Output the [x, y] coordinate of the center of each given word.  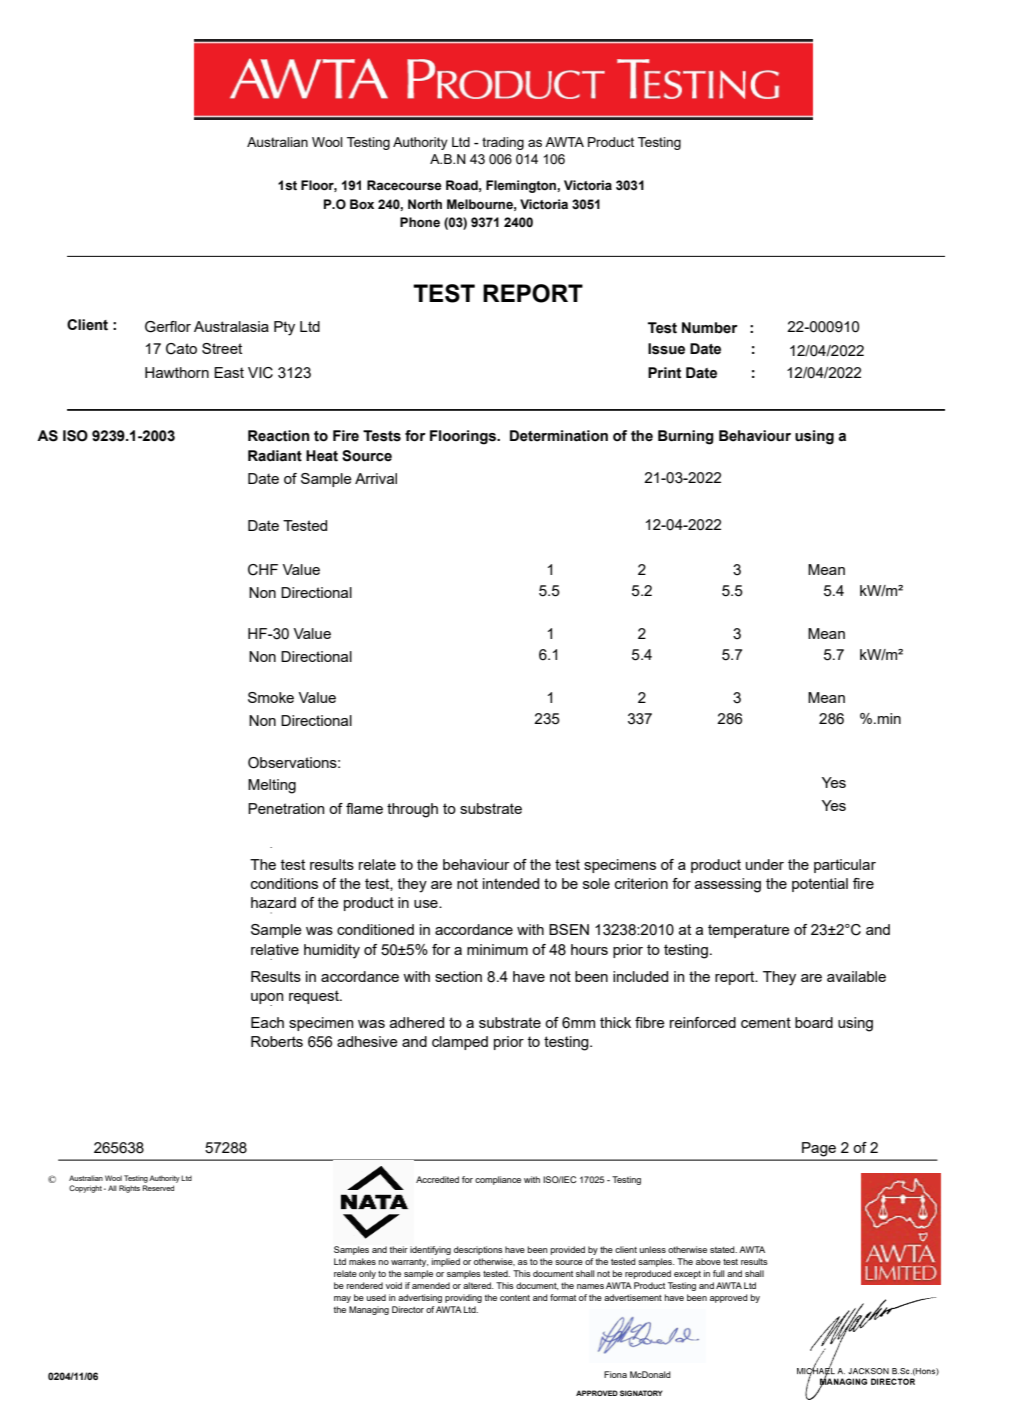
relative [275, 949]
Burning [686, 437]
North [425, 204]
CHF [263, 570]
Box [362, 204]
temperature [749, 931]
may [342, 1299]
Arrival [376, 478]
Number [710, 328]
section [458, 976]
